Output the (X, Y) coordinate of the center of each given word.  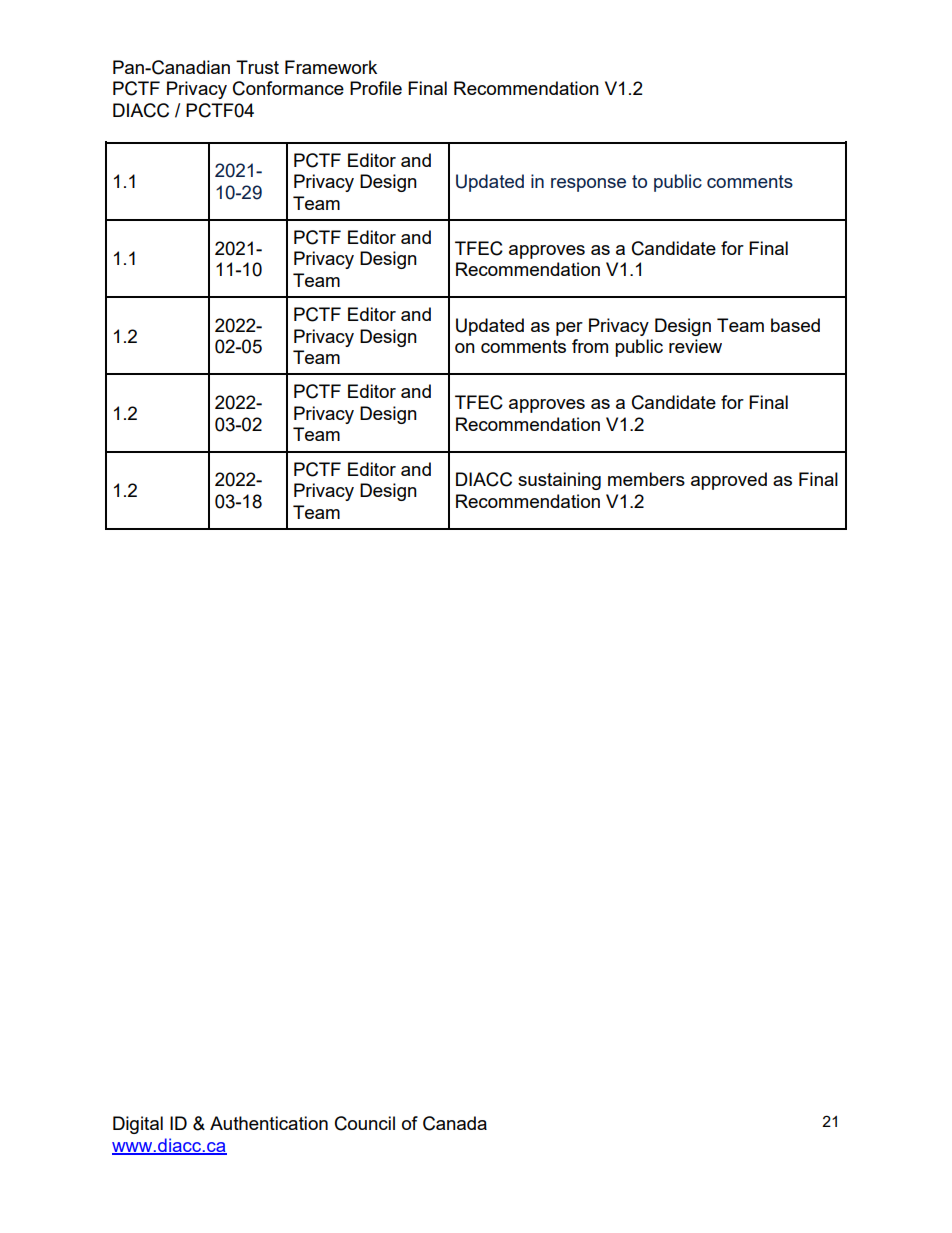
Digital (138, 1125)
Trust (257, 67)
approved (729, 481)
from (590, 346)
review (695, 346)
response (588, 185)
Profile (376, 88)
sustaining (559, 481)
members (646, 479)
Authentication (269, 1123)
